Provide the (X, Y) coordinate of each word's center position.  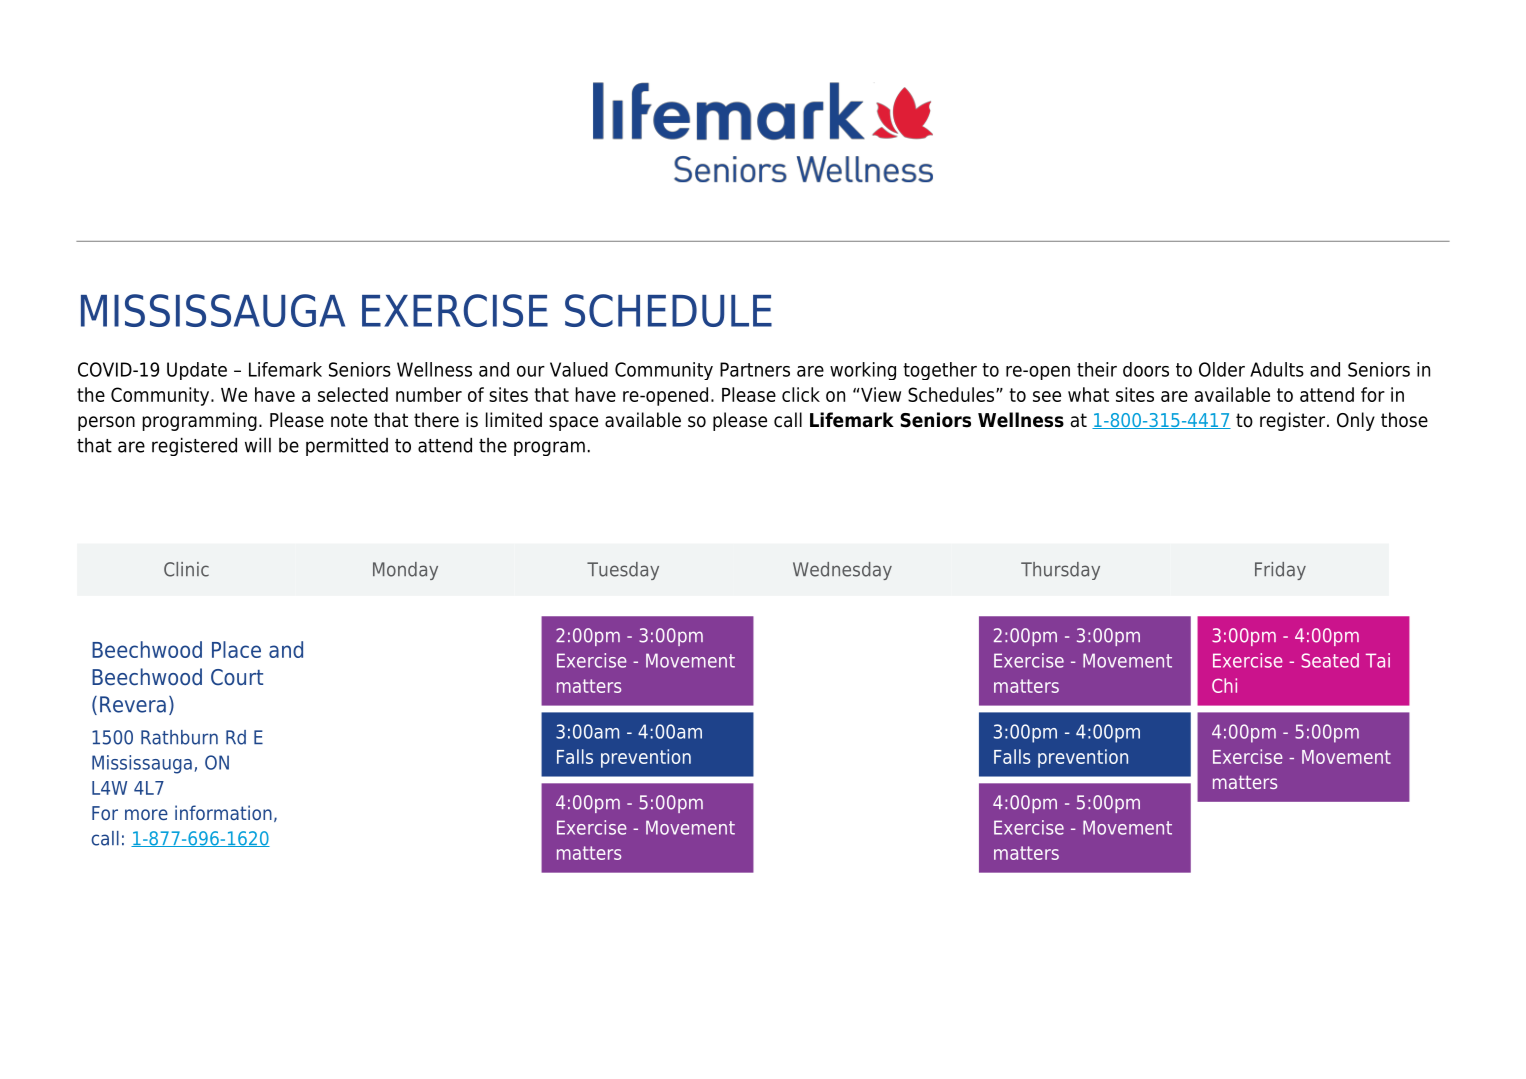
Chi (1224, 685)
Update (197, 371)
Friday (1280, 571)
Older (1222, 369)
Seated (1330, 660)
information (223, 812)
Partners (755, 369)
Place (236, 649)
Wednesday (842, 571)
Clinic (186, 569)
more (146, 814)
